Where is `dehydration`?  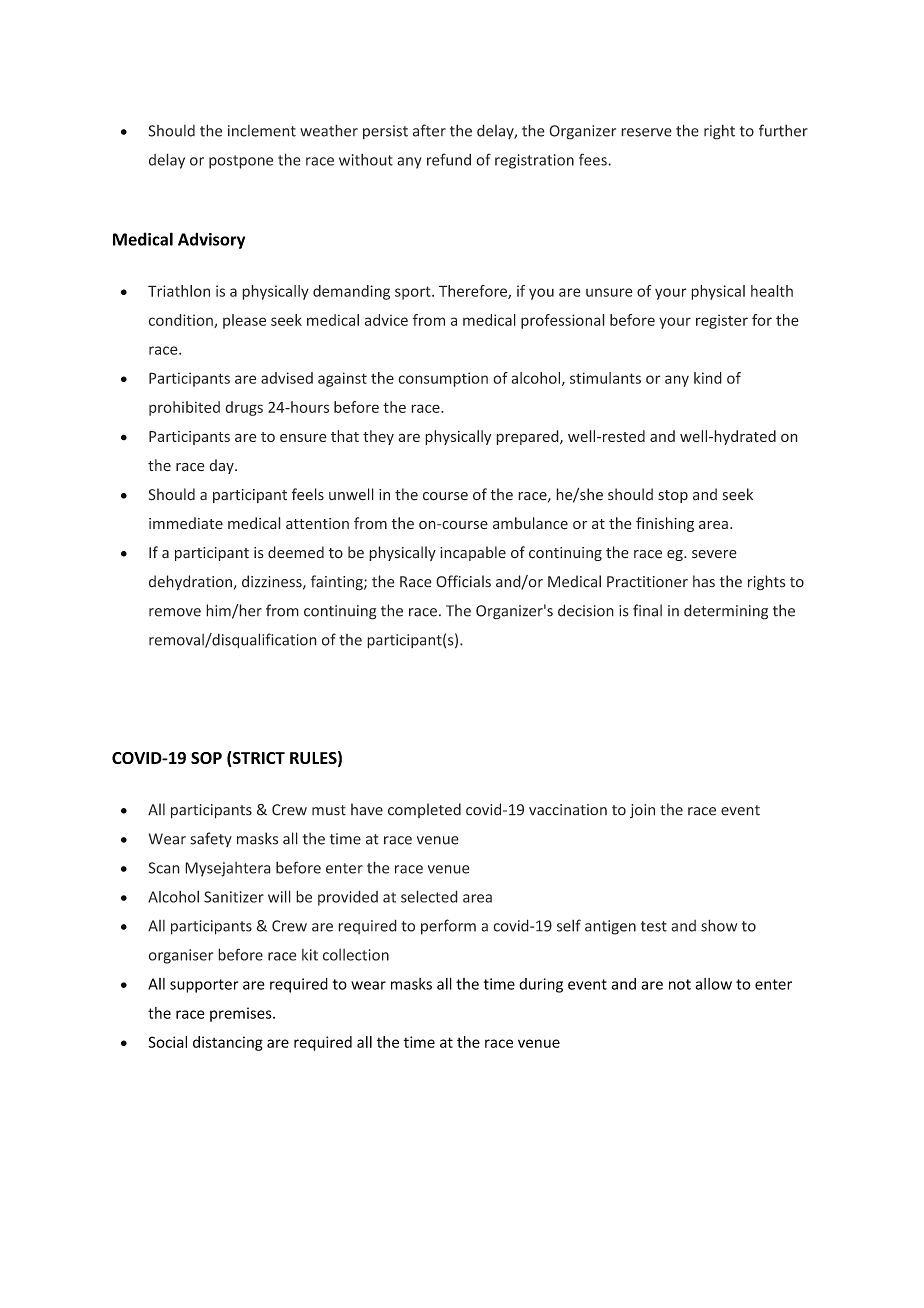
dehydration is located at coordinates (190, 583).
